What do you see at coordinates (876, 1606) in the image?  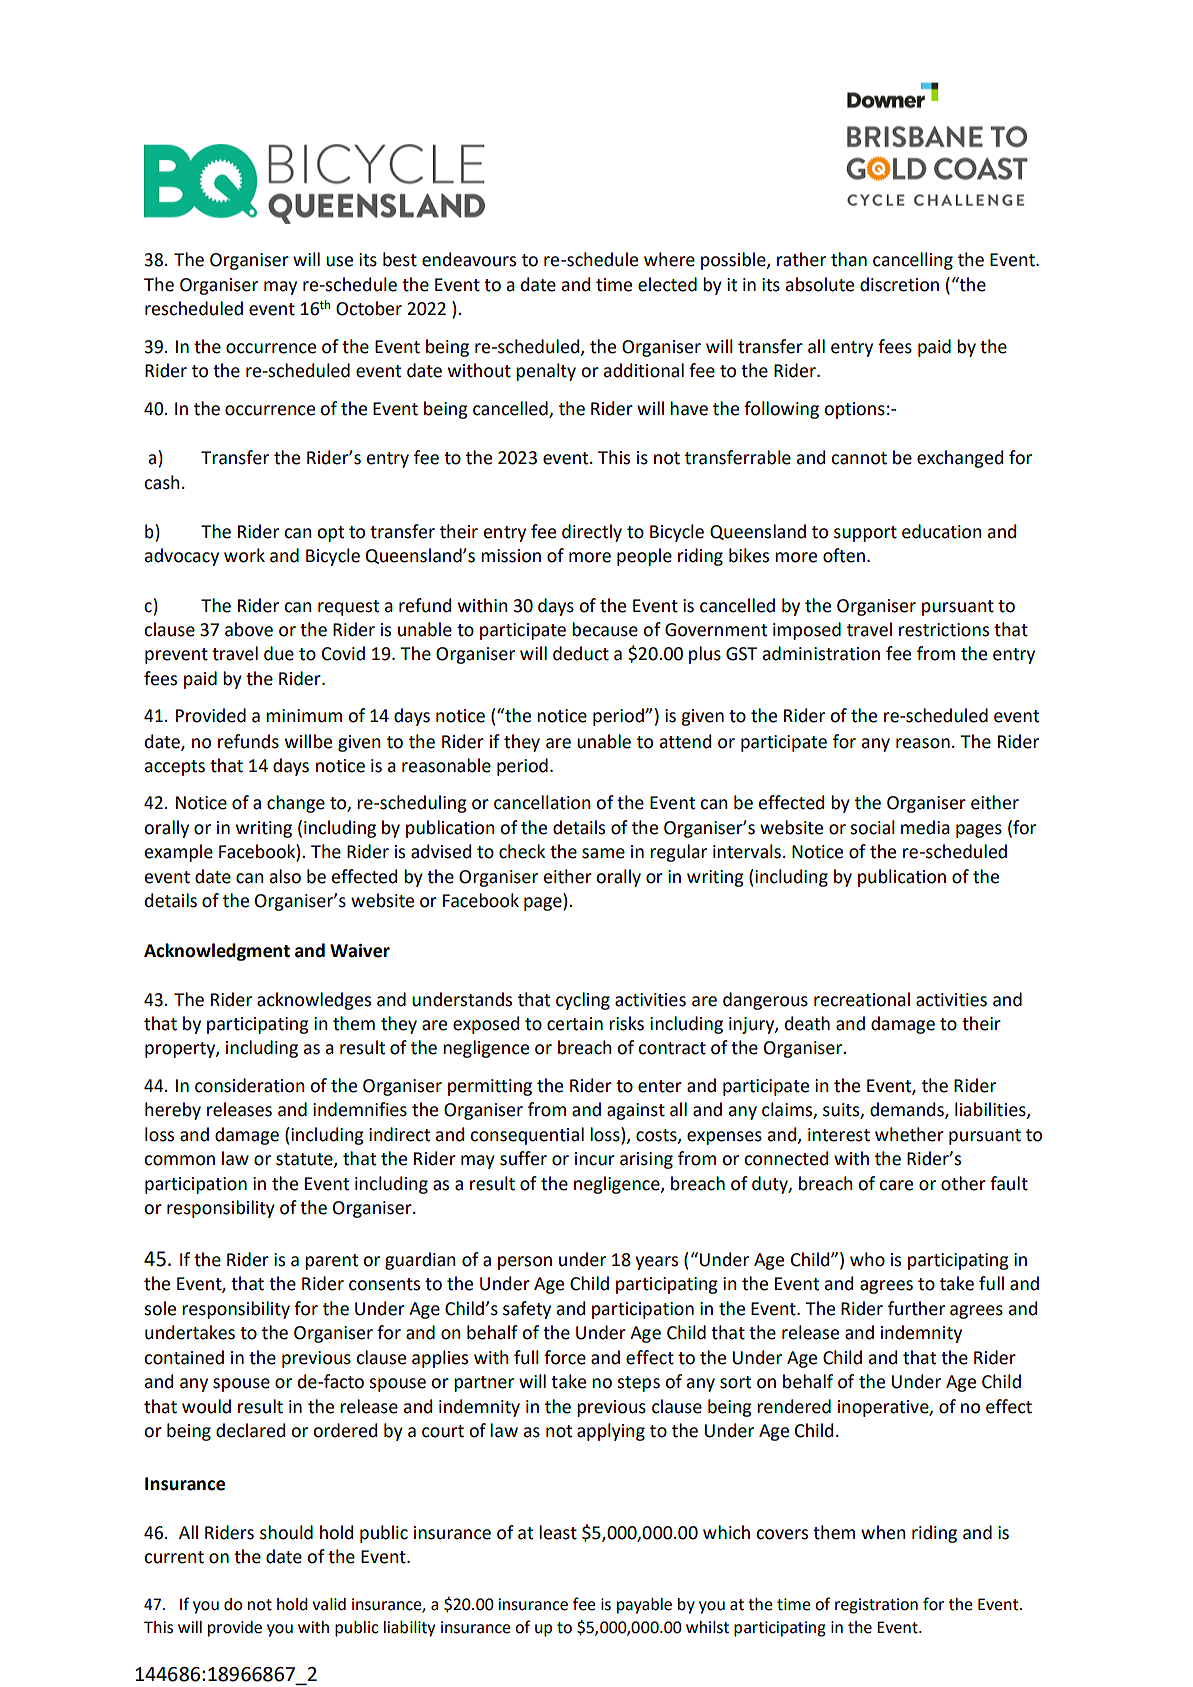 I see `registration` at bounding box center [876, 1606].
